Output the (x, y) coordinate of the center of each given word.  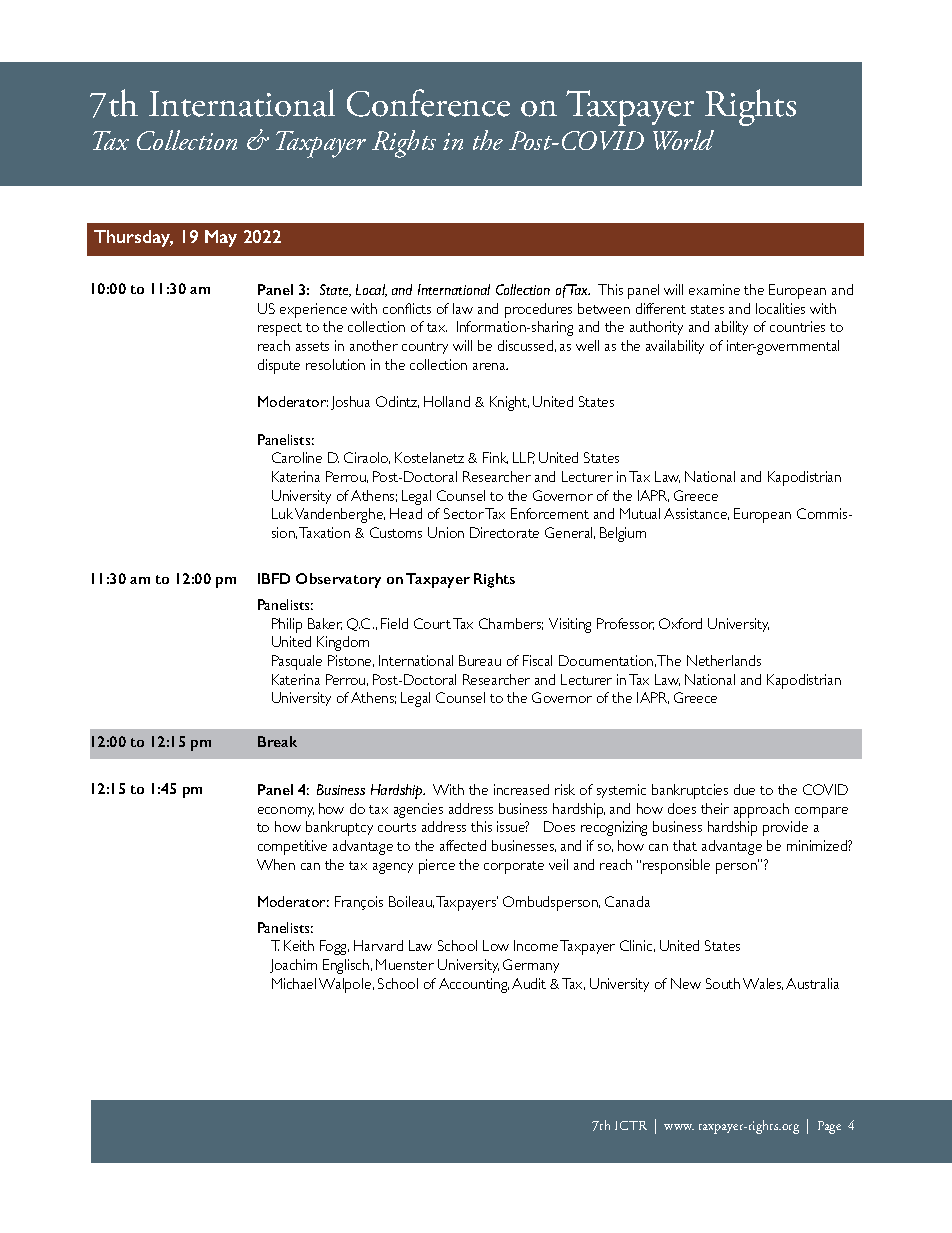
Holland (447, 401)
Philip (287, 625)
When (276, 864)
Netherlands (724, 660)
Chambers (511, 624)
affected (463, 845)
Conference (428, 103)
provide (785, 828)
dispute (279, 366)
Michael (294, 983)
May (221, 238)
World (683, 140)
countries (797, 326)
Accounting (474, 985)
